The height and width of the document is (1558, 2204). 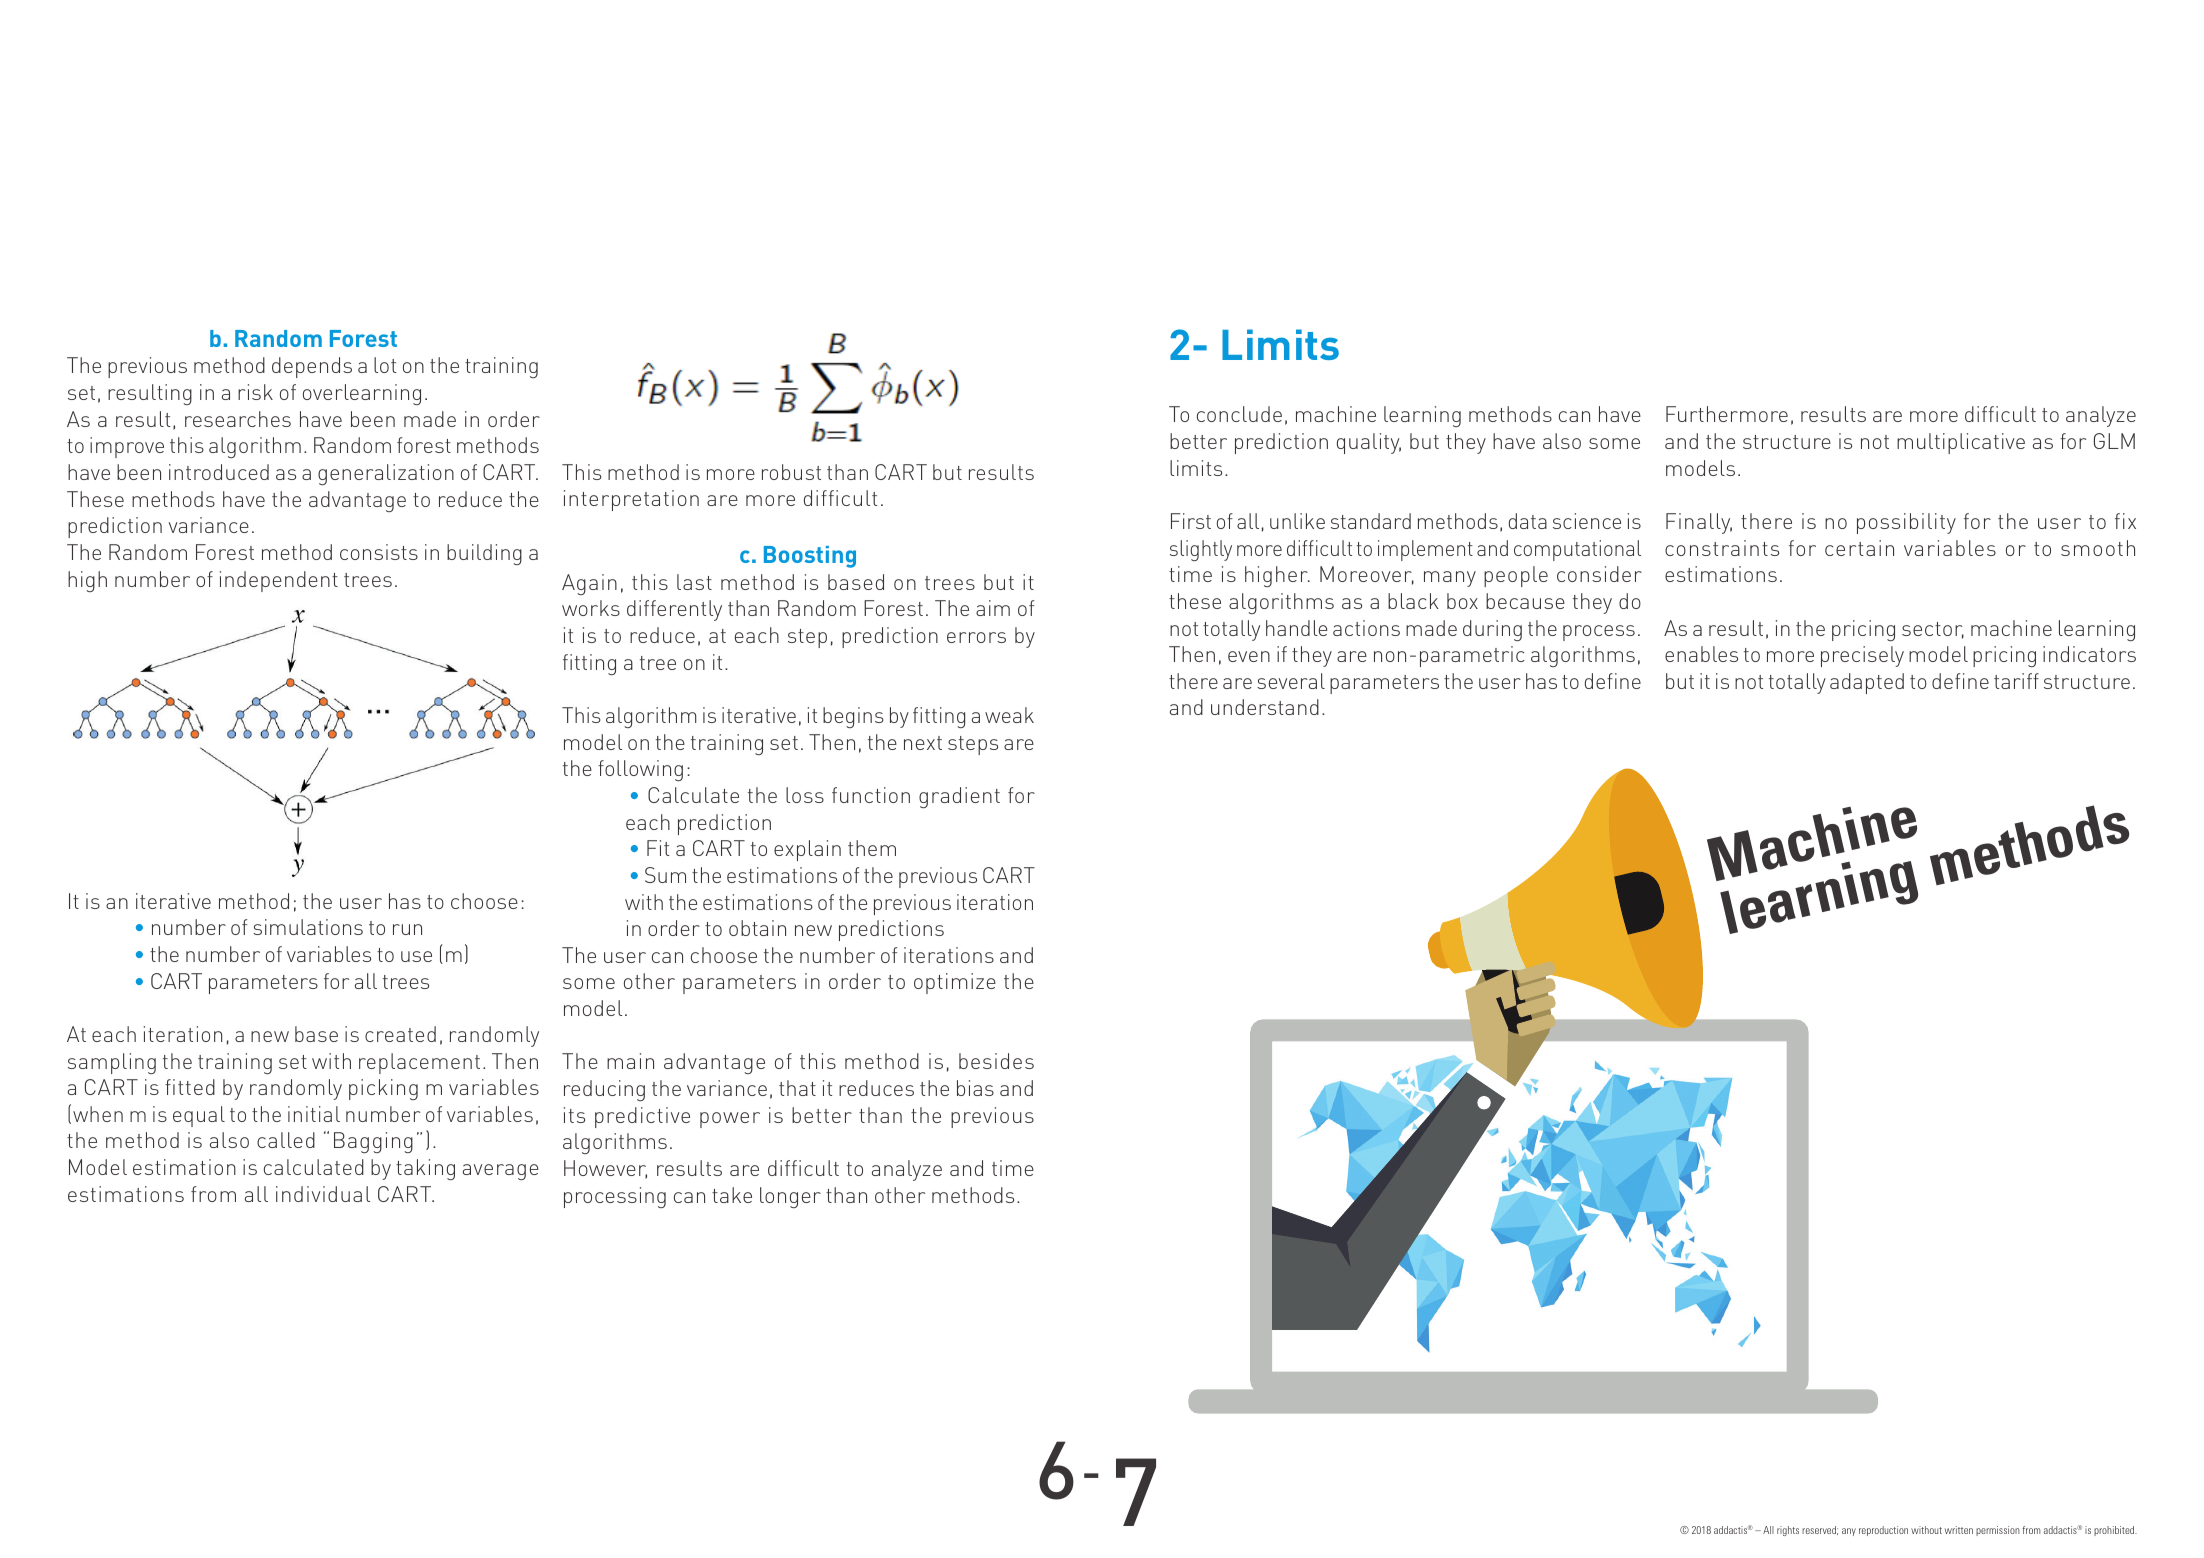 I want to click on rights, so click(x=1788, y=1531).
